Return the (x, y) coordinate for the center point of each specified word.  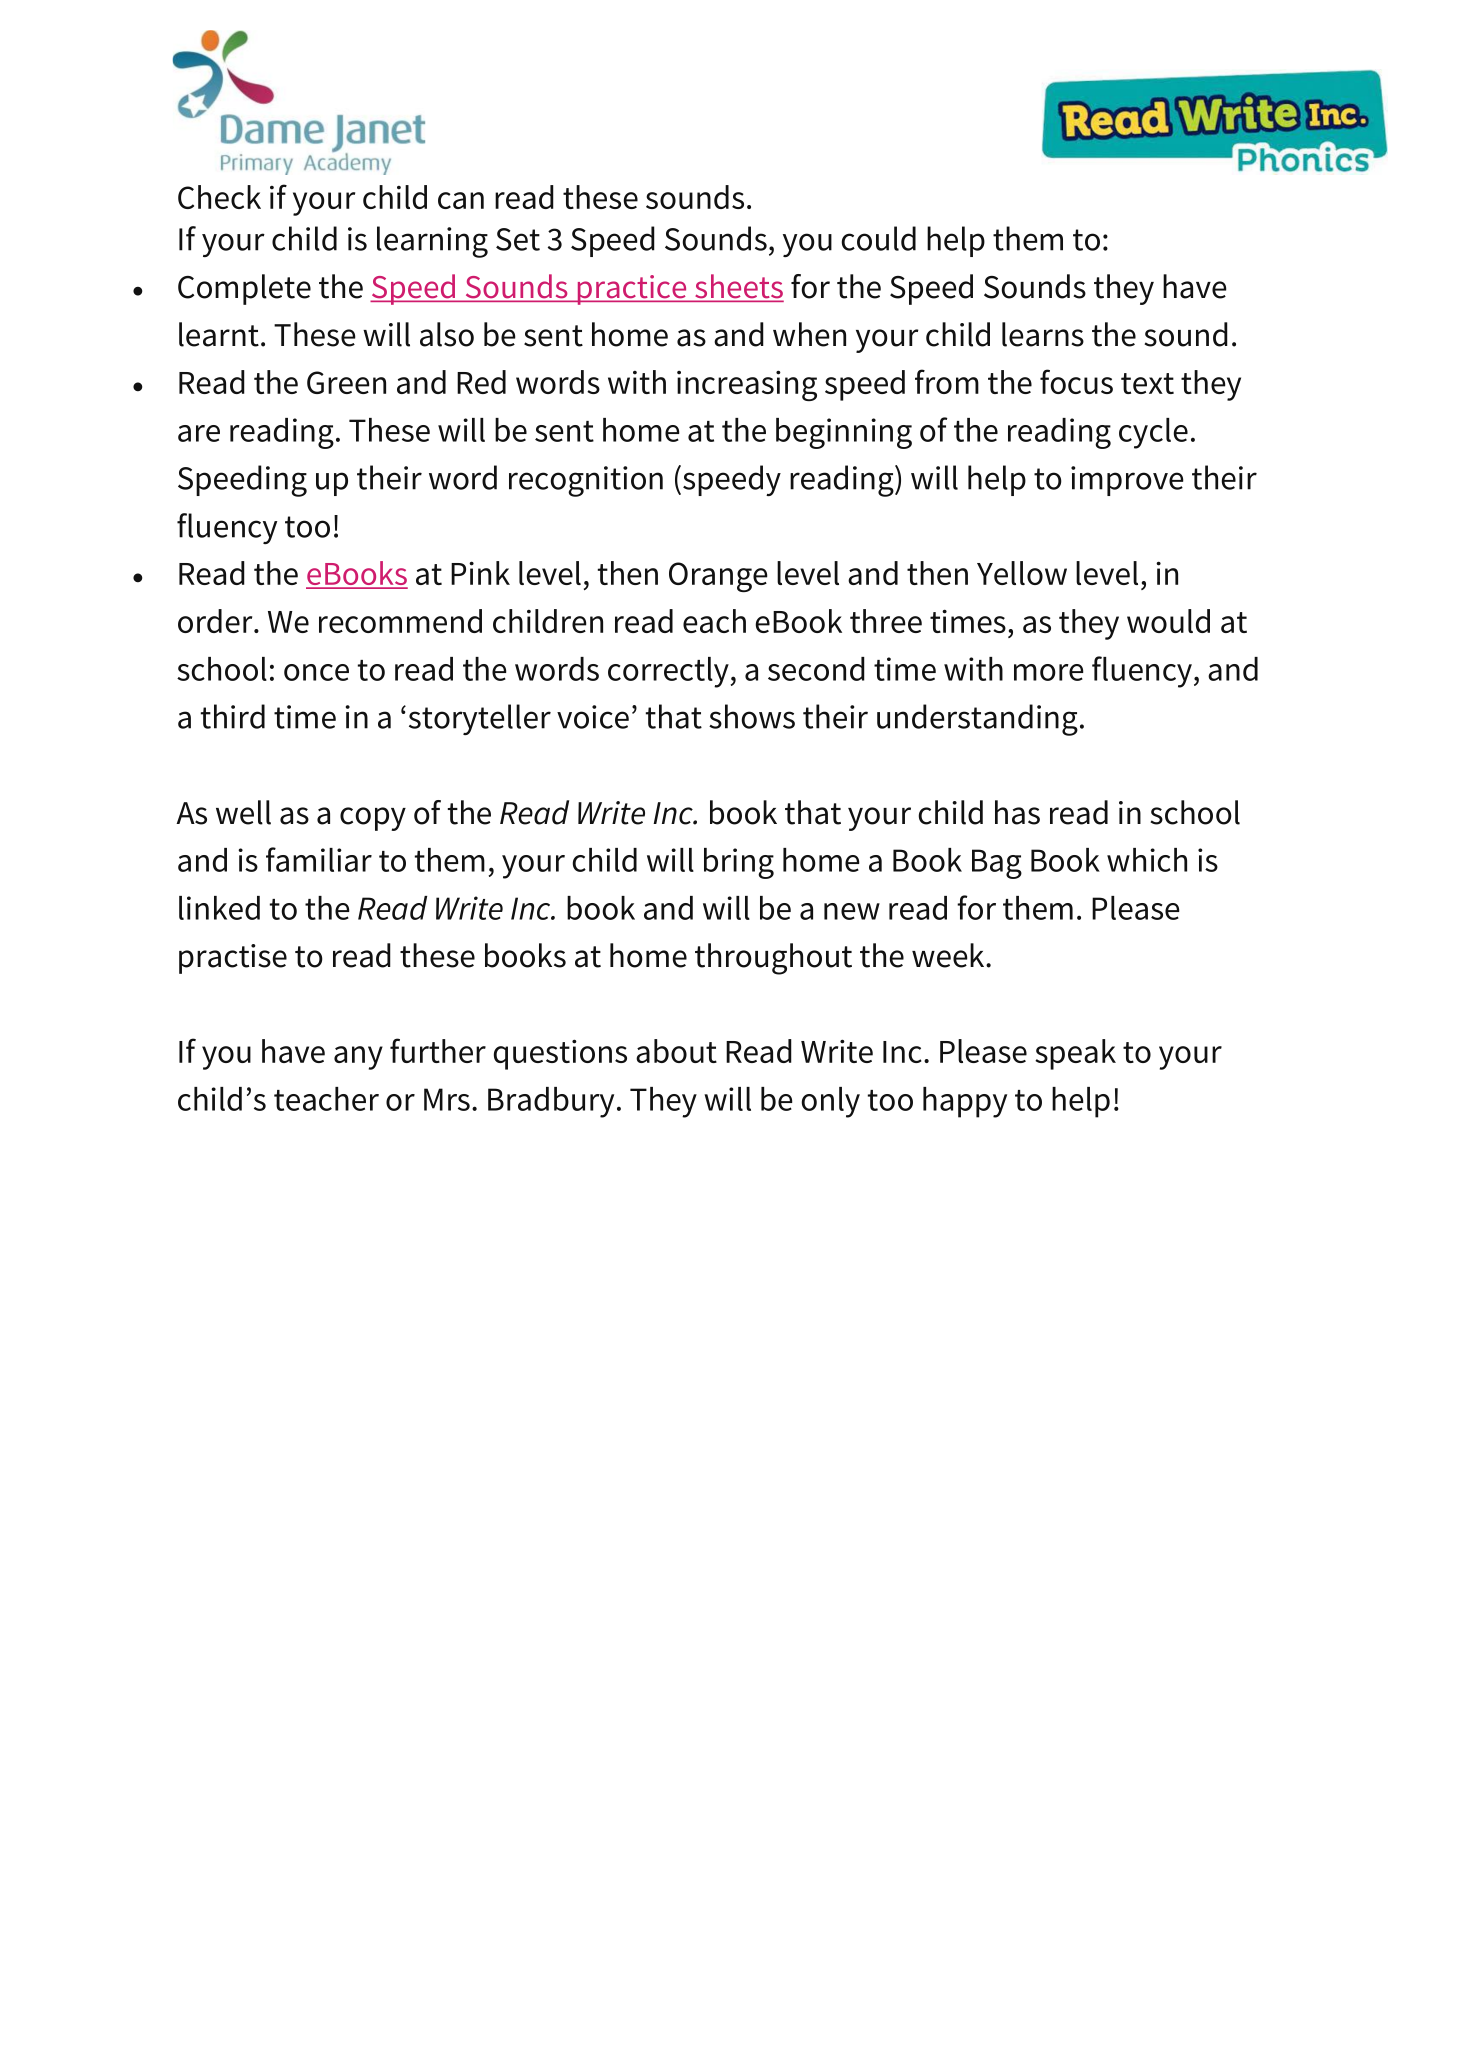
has (1017, 812)
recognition (586, 481)
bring (739, 863)
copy (373, 819)
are (199, 433)
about (676, 1051)
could (878, 238)
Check (219, 197)
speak (1075, 1054)
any (358, 1058)
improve (1127, 481)
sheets (738, 287)
